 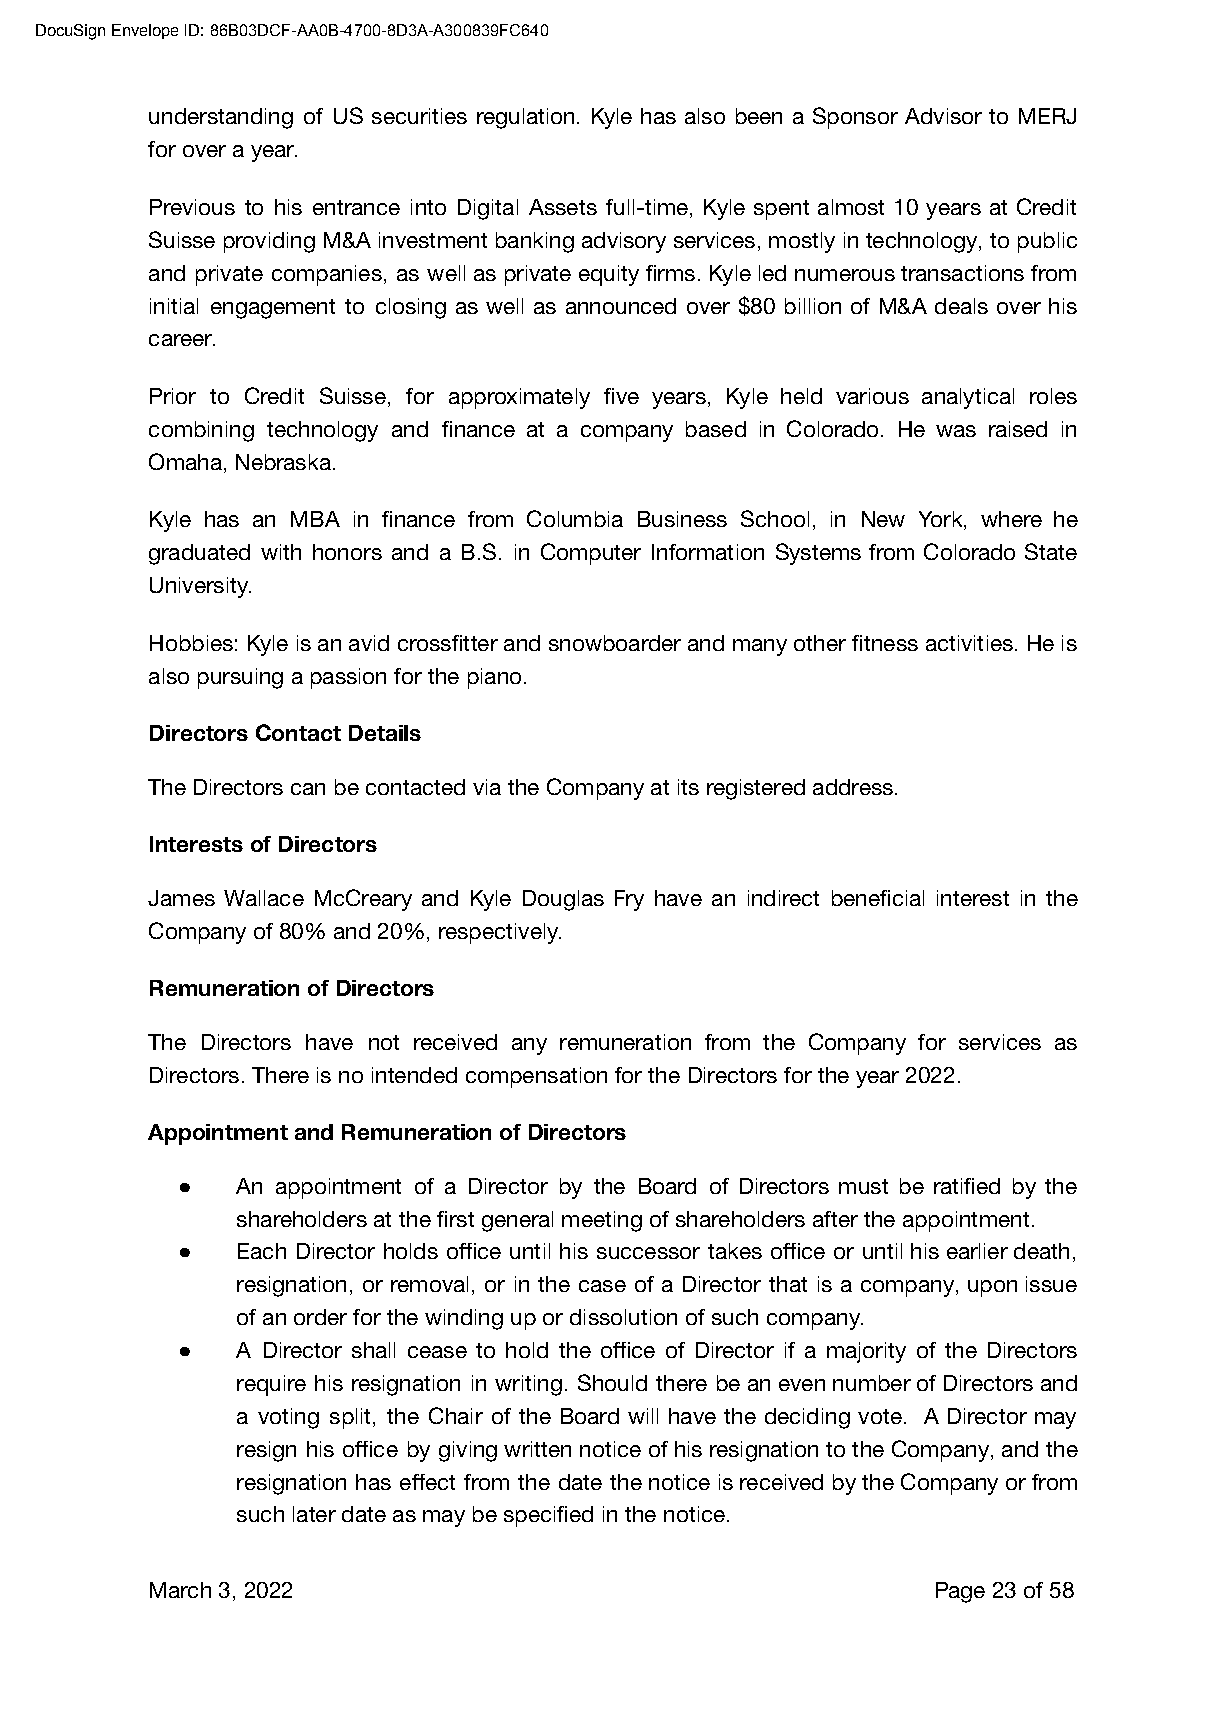 What do you see at coordinates (855, 118) in the screenshot?
I see `Sponsor` at bounding box center [855, 118].
